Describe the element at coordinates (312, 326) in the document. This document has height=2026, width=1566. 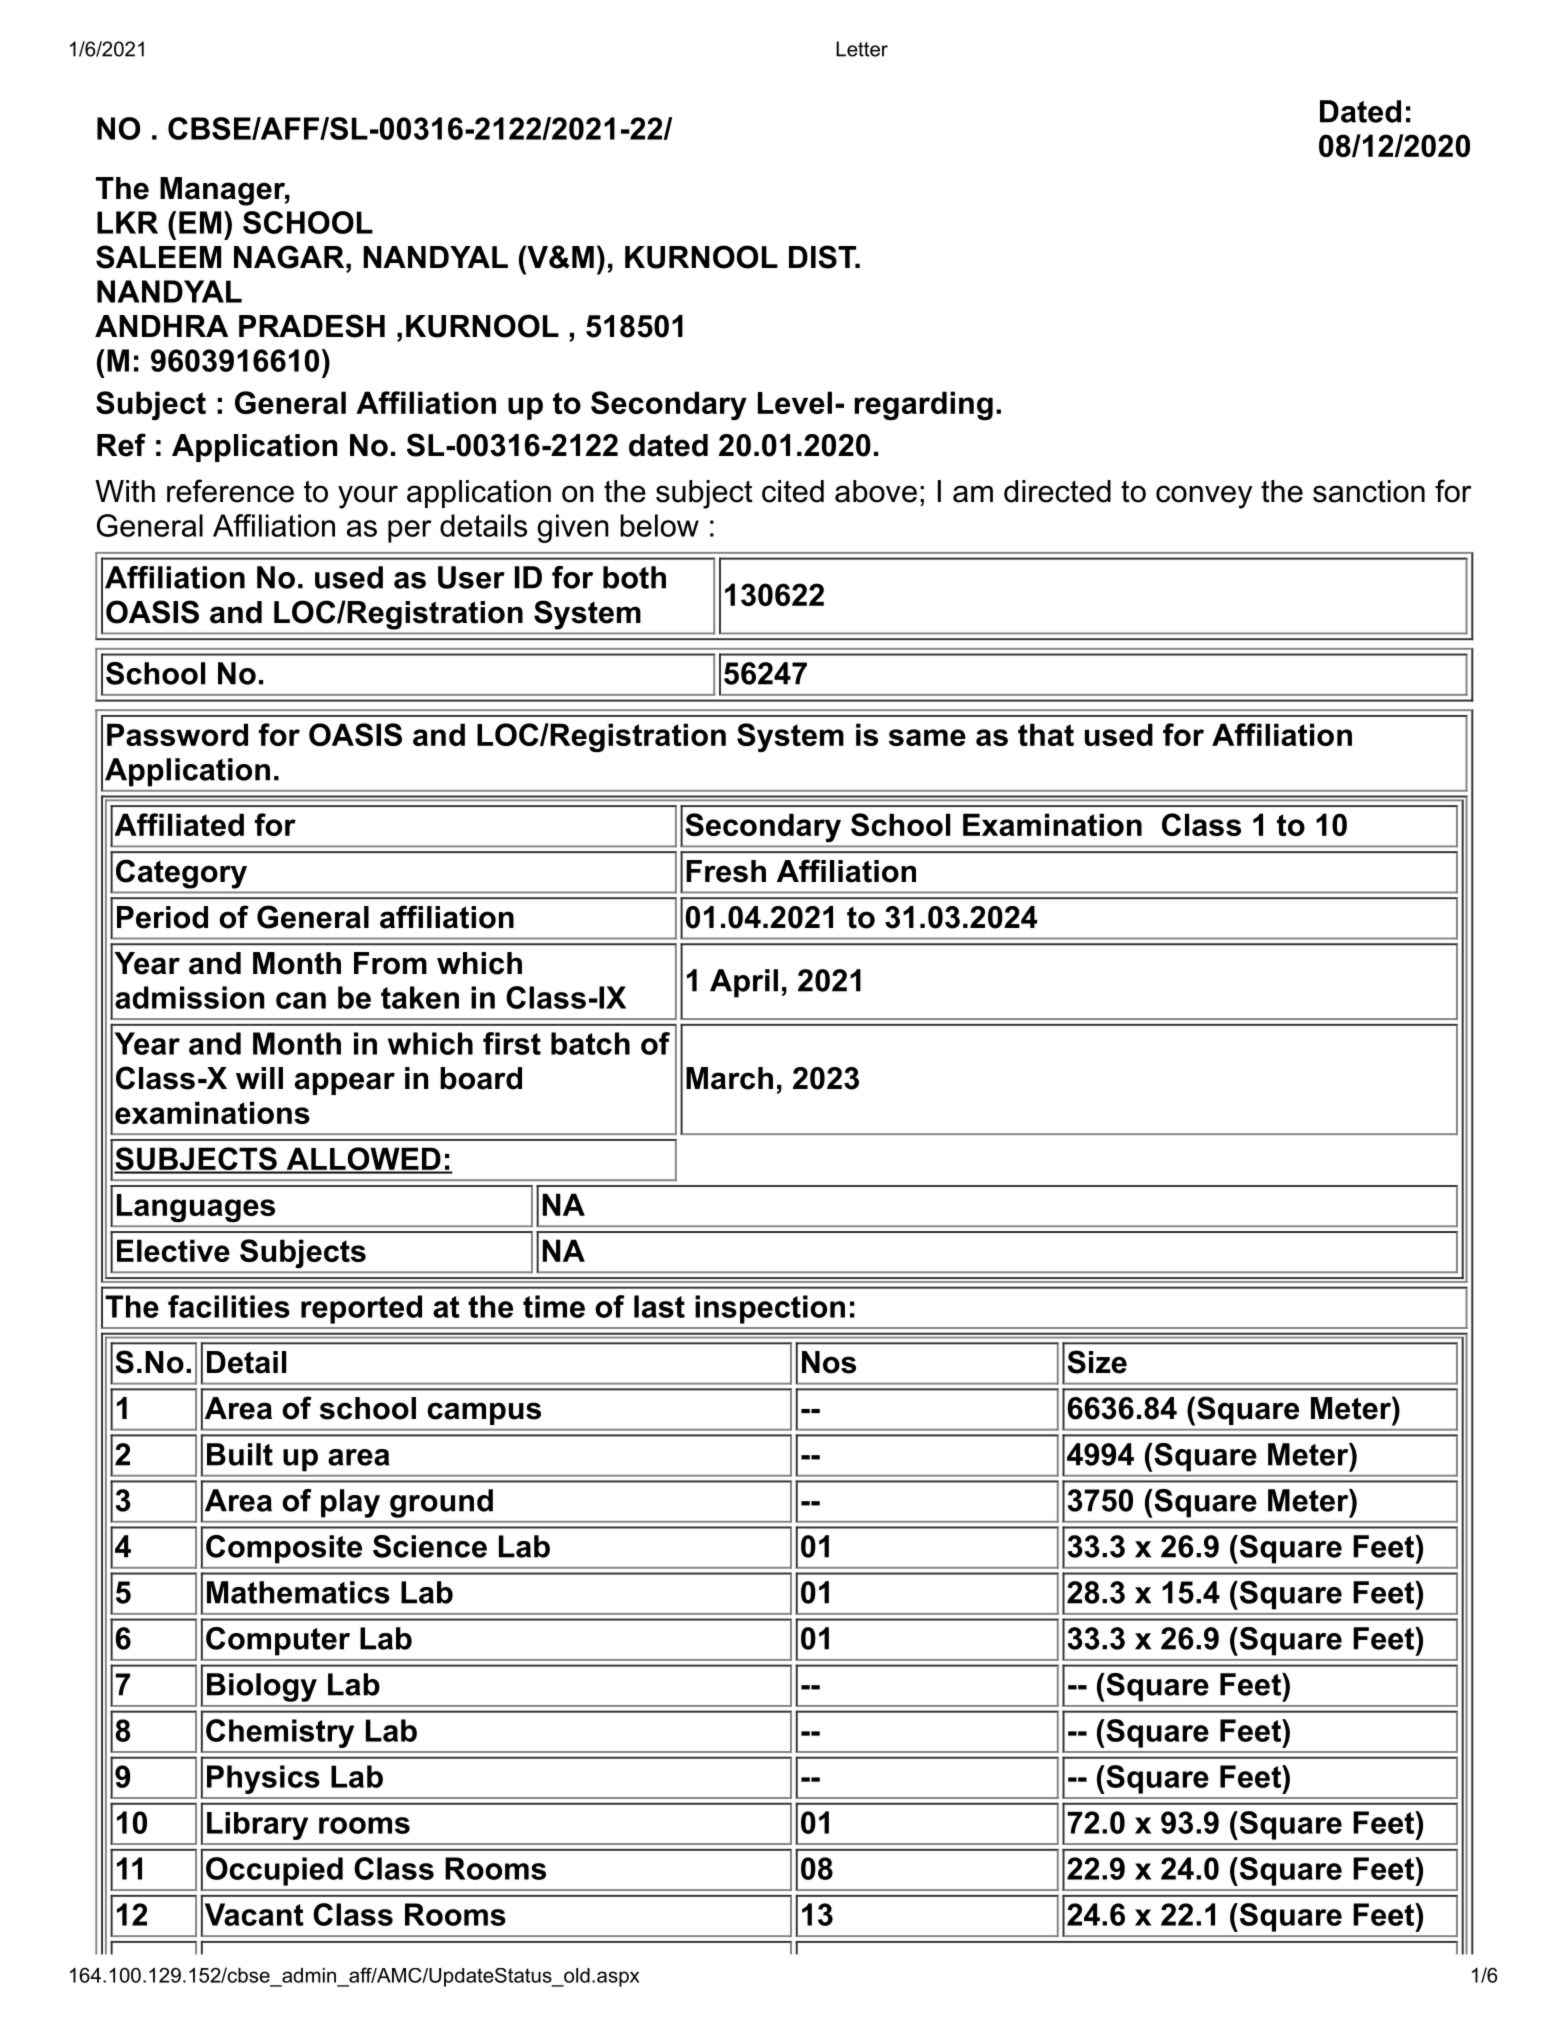
I see `PRADESH` at that location.
